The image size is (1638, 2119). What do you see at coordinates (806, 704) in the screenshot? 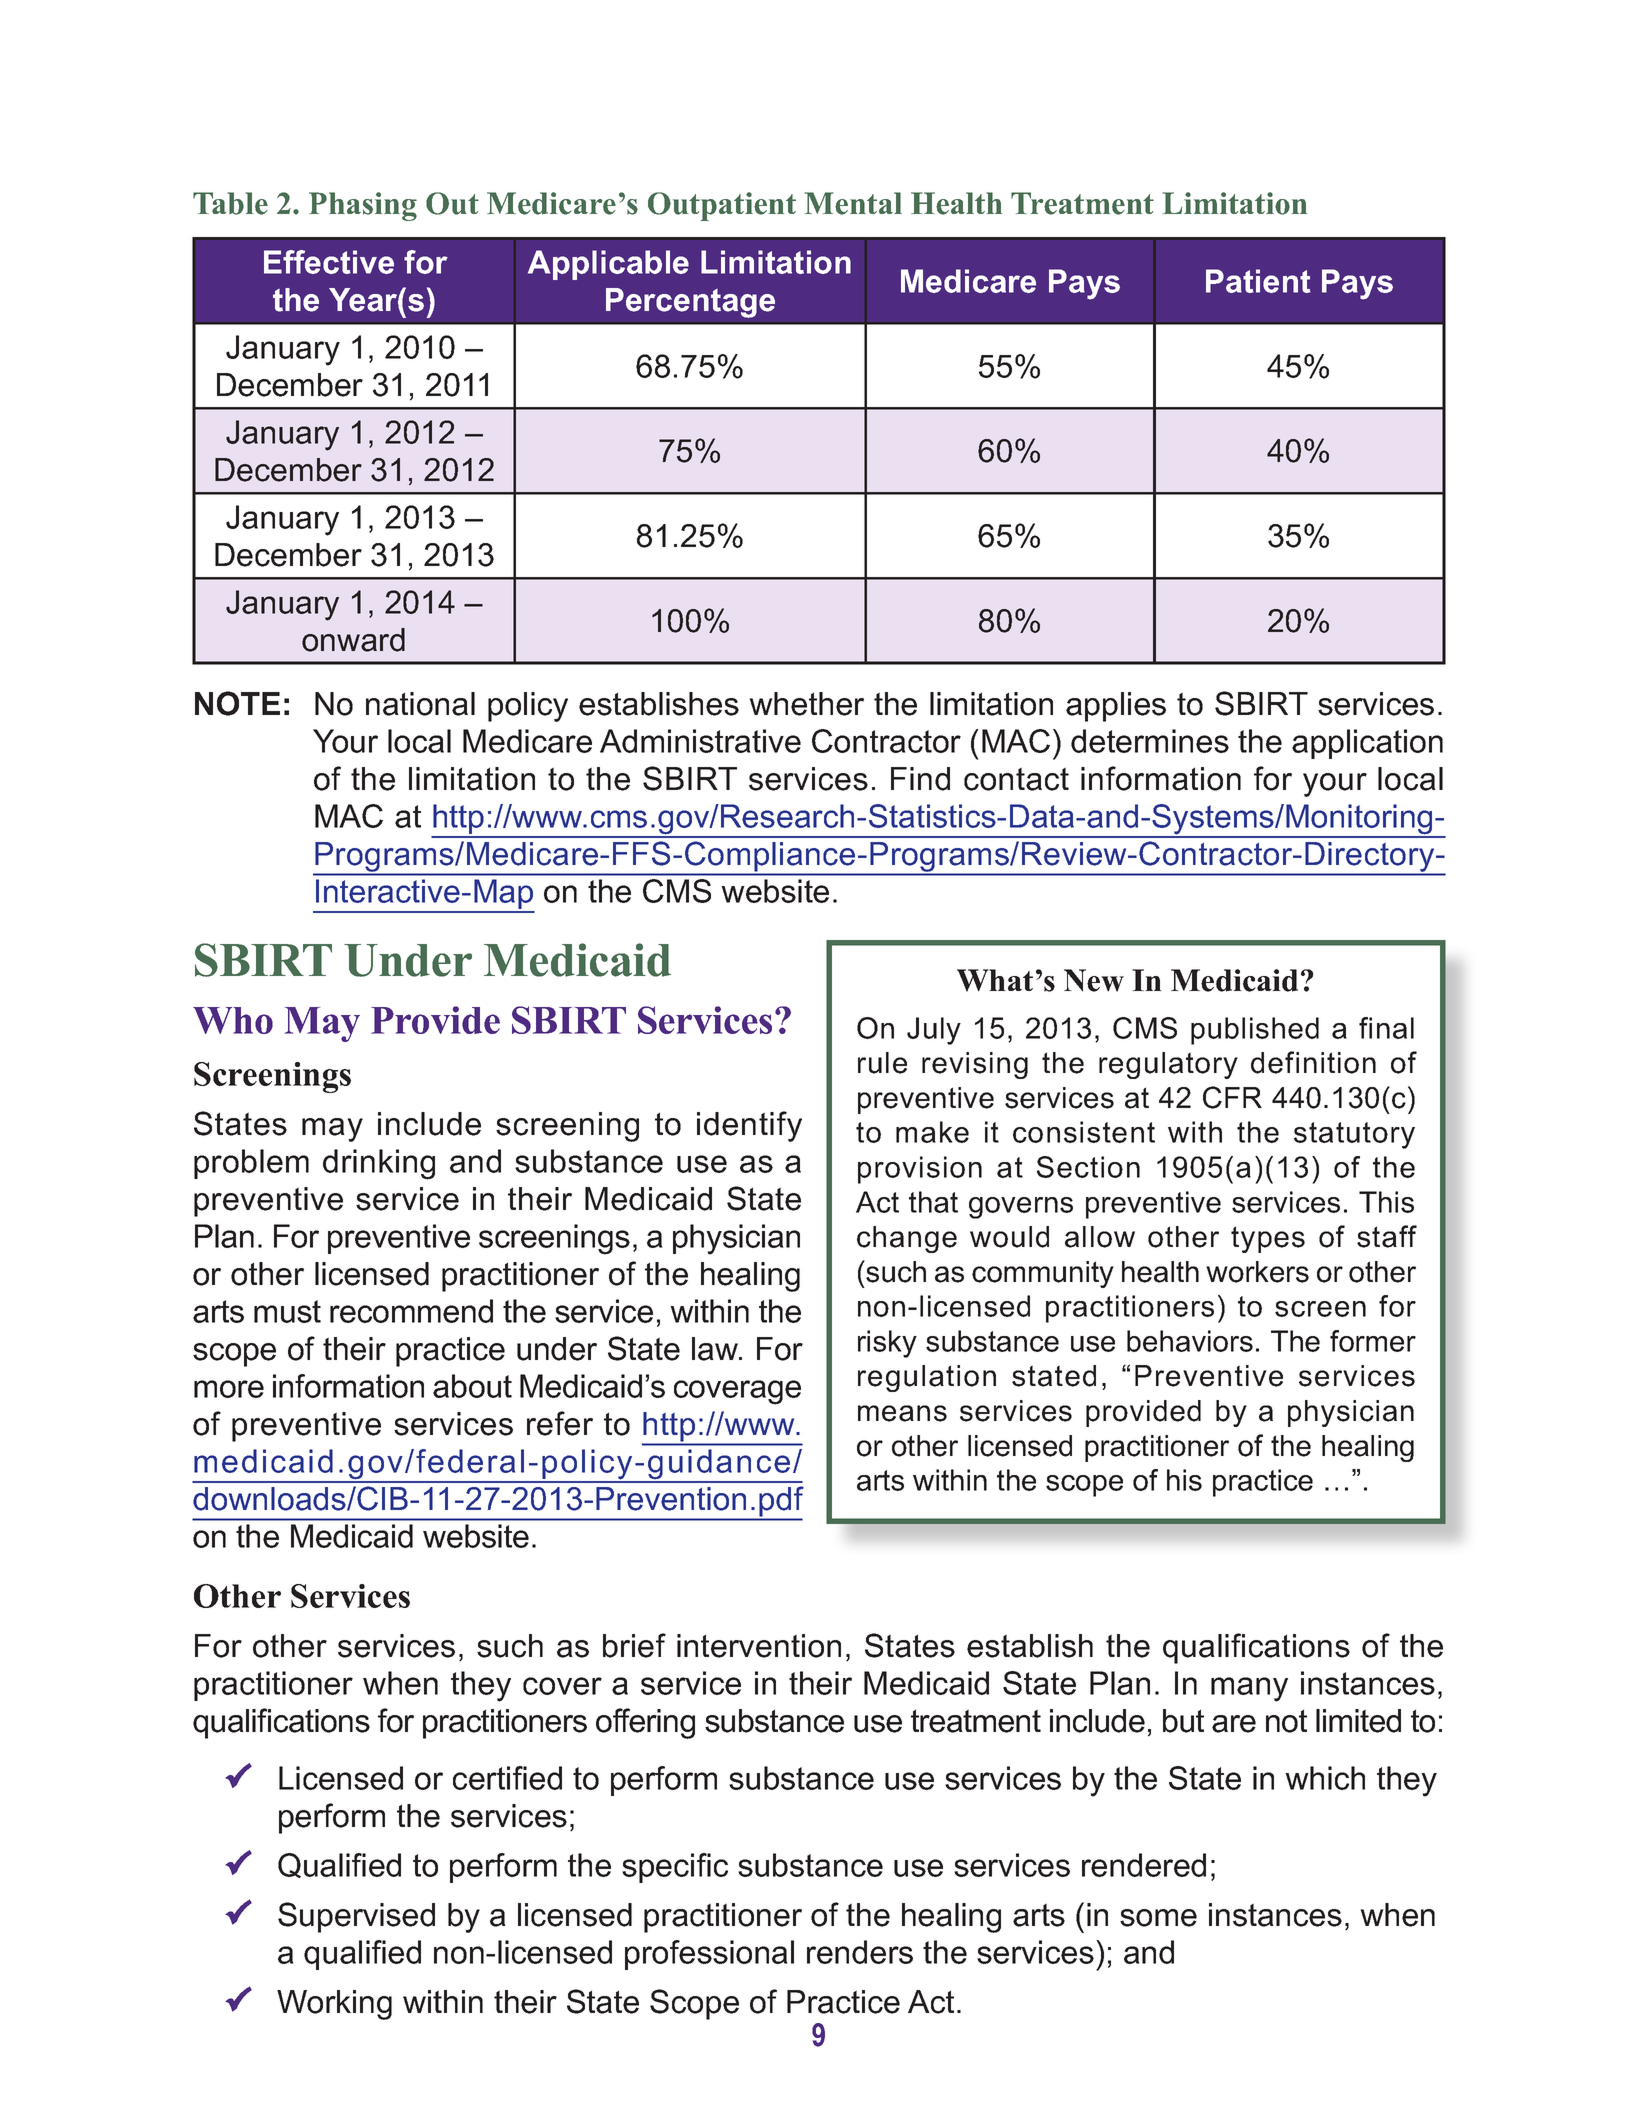
I see `whether` at bounding box center [806, 704].
